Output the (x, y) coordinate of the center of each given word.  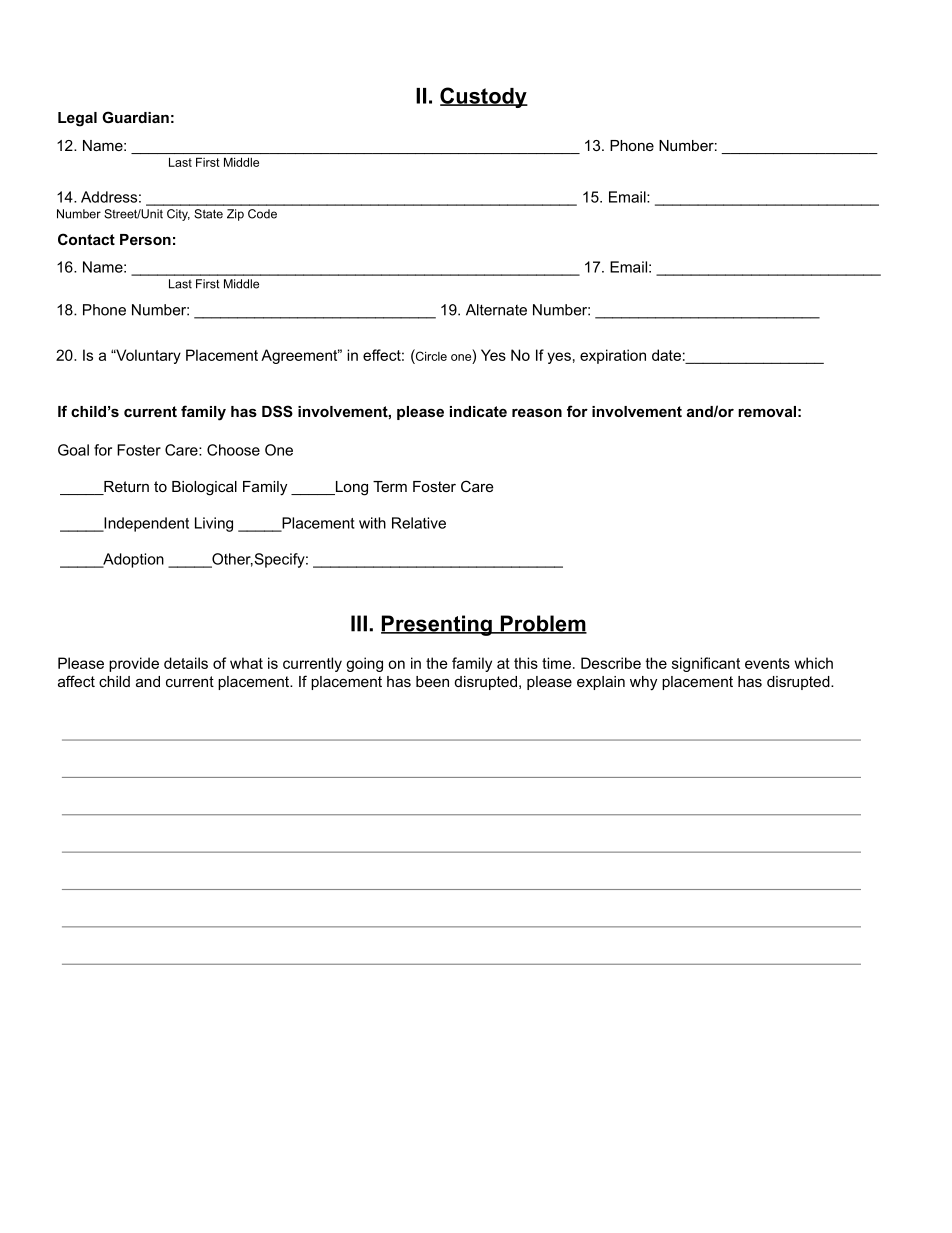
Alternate (496, 310)
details (186, 663)
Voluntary (147, 356)
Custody (484, 97)
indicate (478, 411)
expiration (613, 356)
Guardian (135, 117)
